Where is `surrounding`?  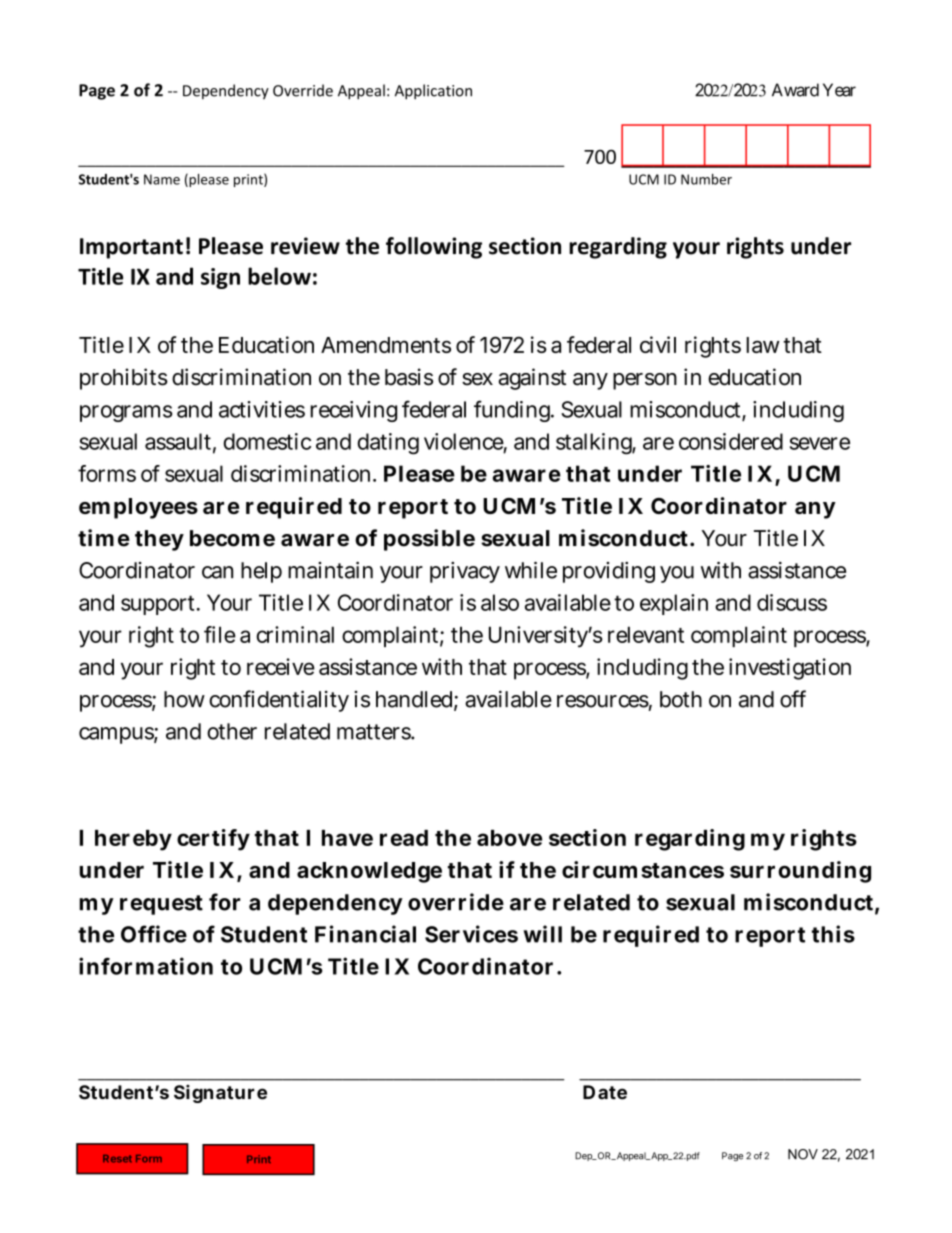
surrounding is located at coordinates (800, 872).
